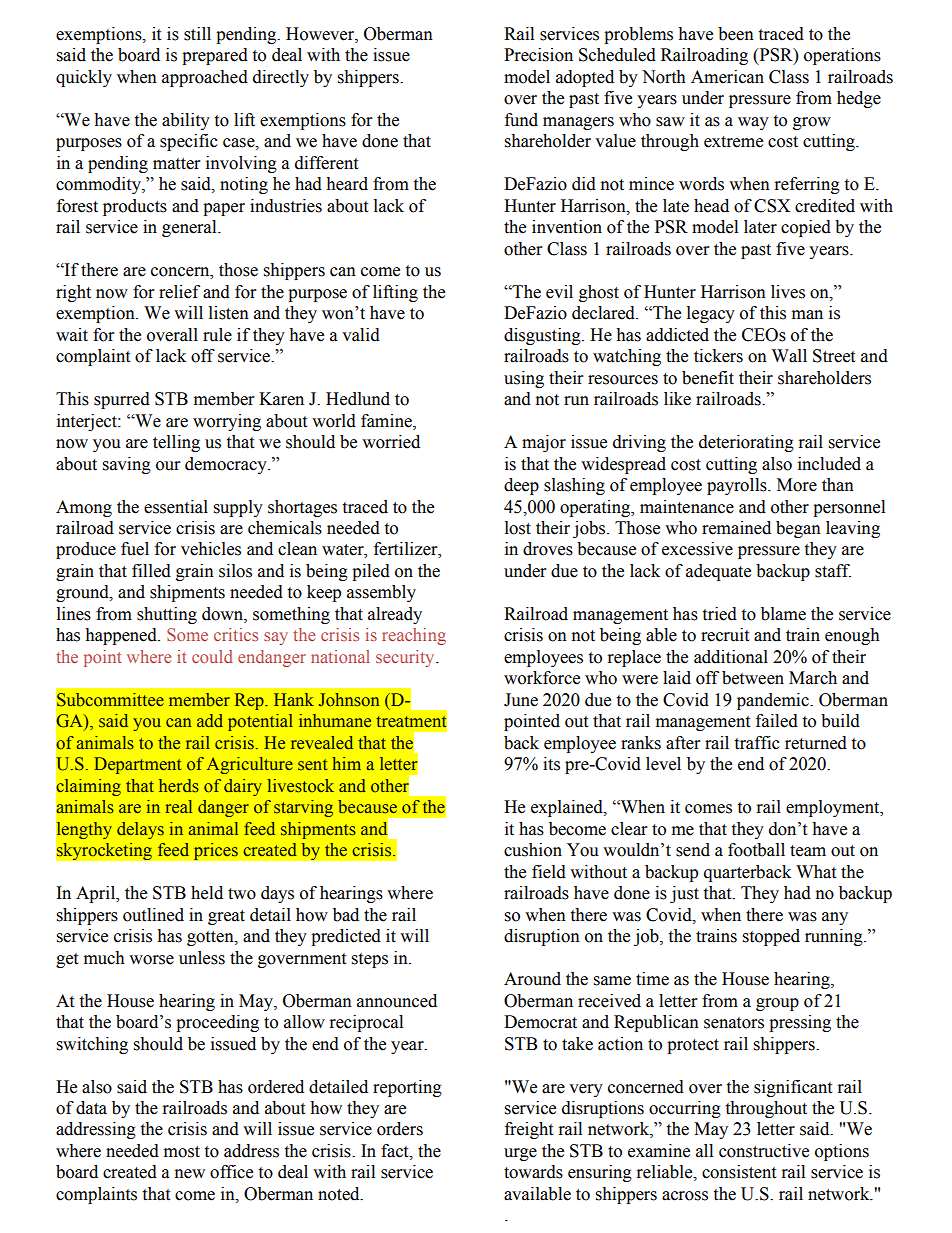 This screenshot has height=1233, width=952. I want to click on Precision, so click(538, 55).
